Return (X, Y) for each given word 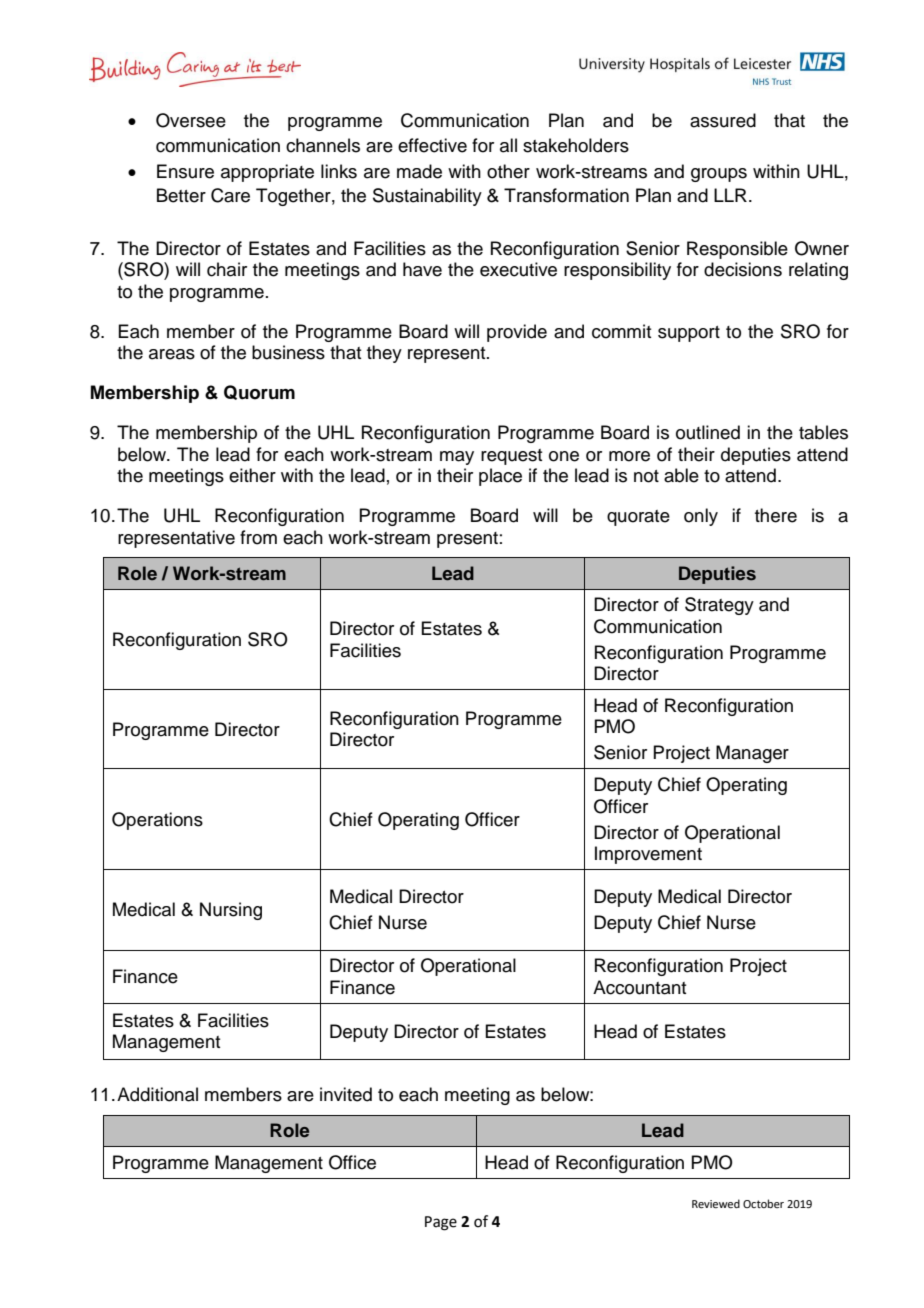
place (500, 477)
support (689, 334)
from (258, 537)
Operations (157, 821)
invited (346, 1094)
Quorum (259, 392)
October (763, 1203)
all (508, 145)
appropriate (267, 173)
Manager (752, 754)
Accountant (639, 987)
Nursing (231, 911)
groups (719, 175)
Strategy (719, 606)
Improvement (648, 855)
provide (517, 333)
